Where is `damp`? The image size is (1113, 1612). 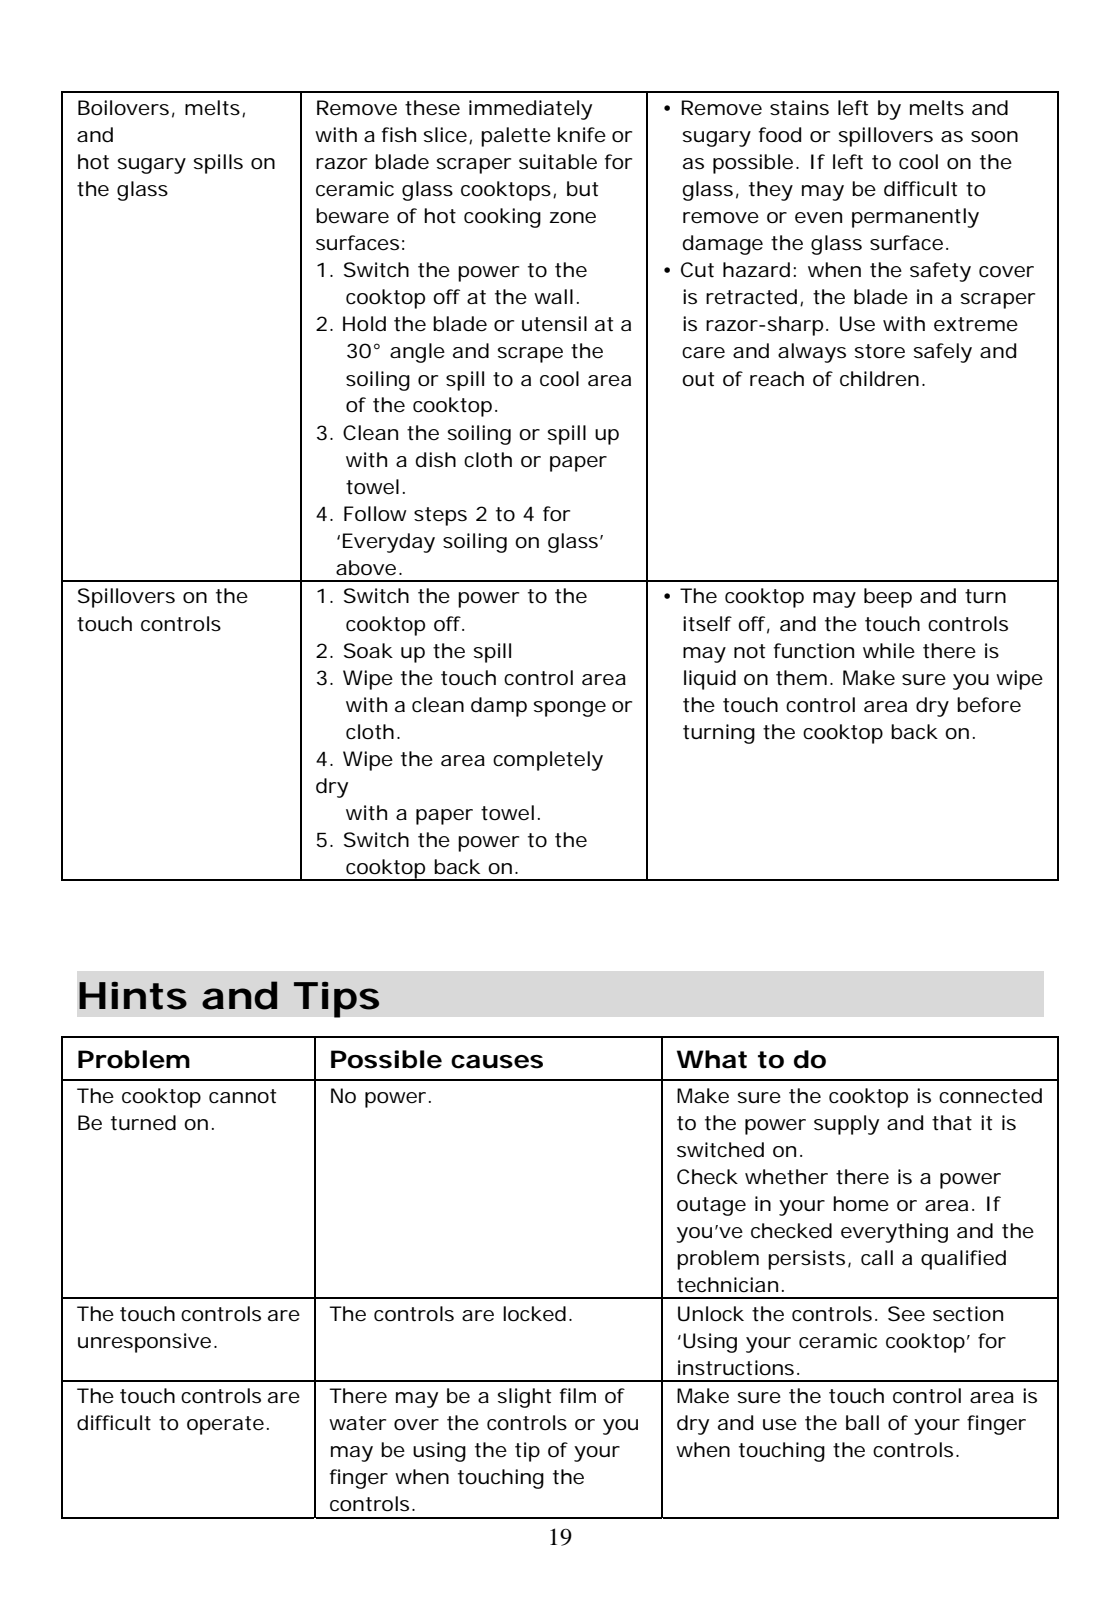
damp is located at coordinates (499, 707).
